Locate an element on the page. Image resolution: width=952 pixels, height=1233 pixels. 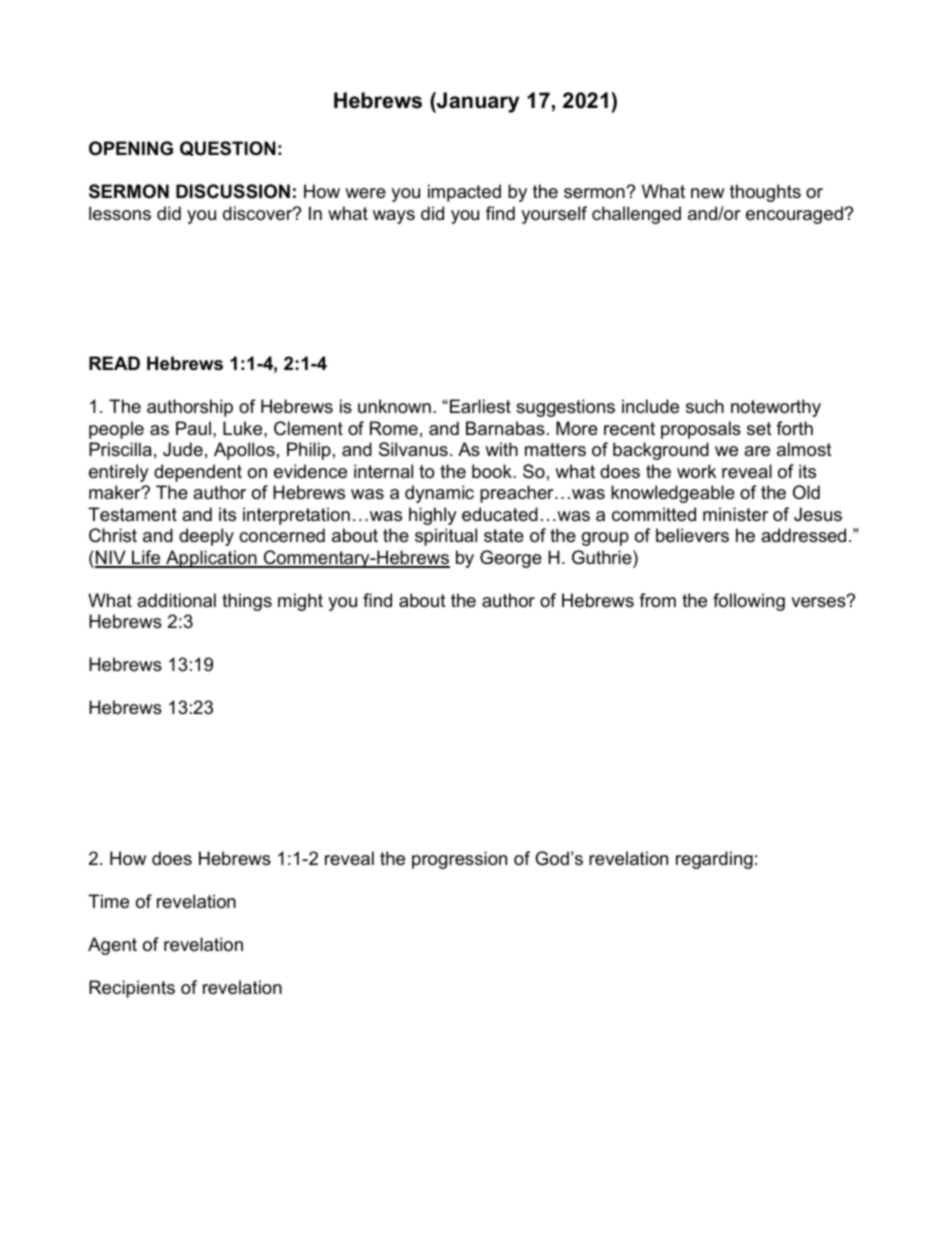
dynamic is located at coordinates (439, 494).
